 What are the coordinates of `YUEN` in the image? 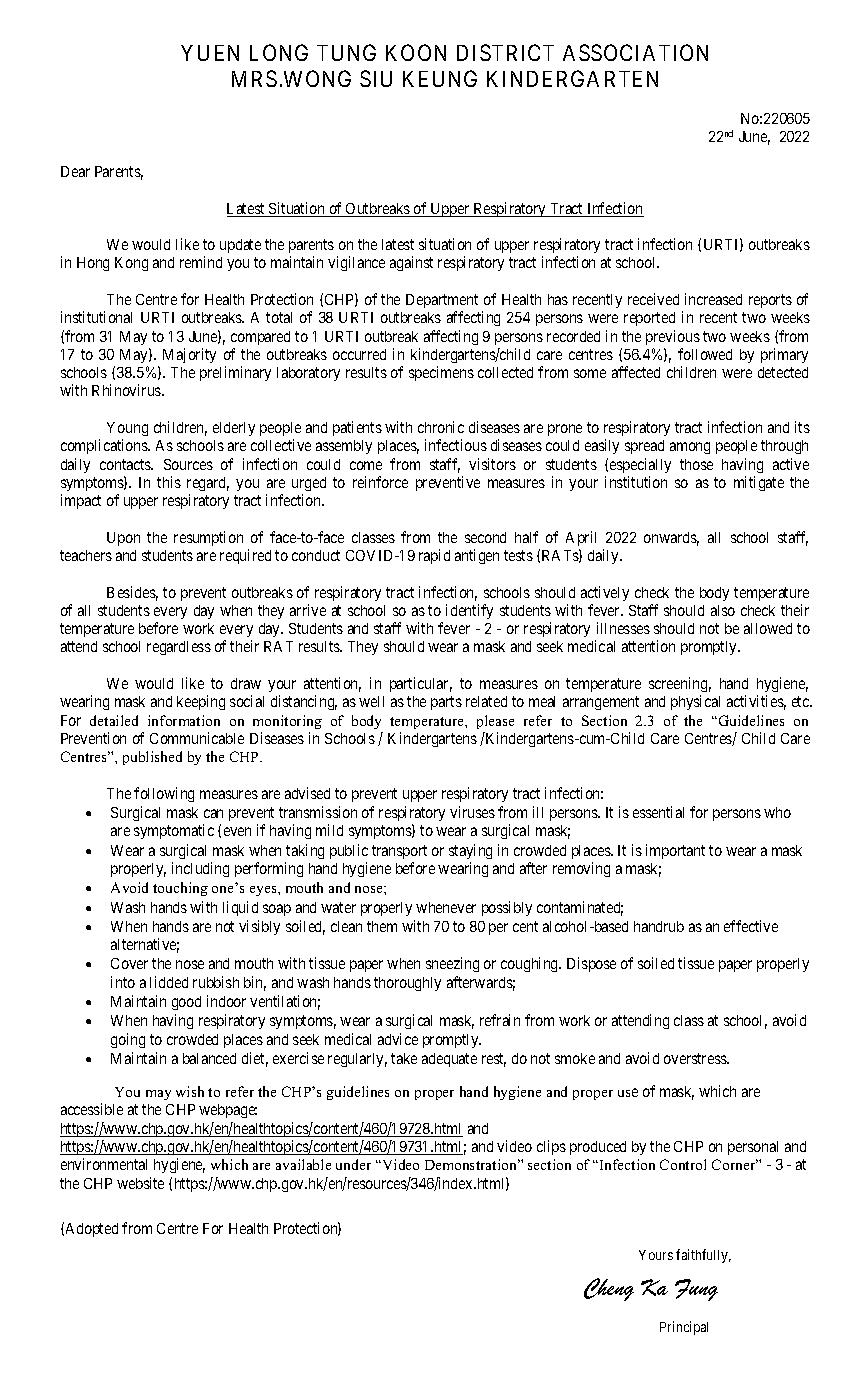 It's located at (210, 53).
